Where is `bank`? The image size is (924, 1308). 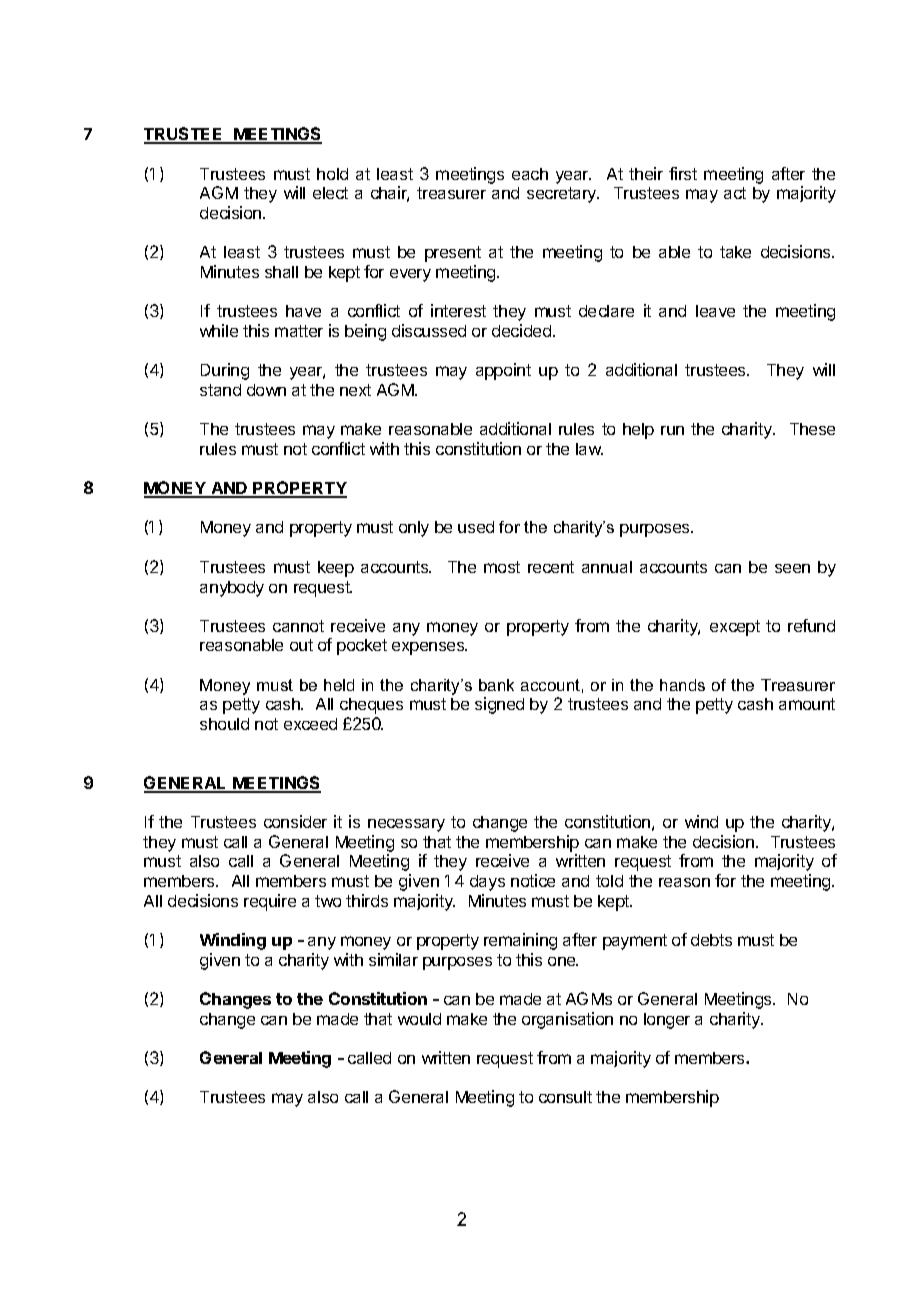
bank is located at coordinates (496, 685).
